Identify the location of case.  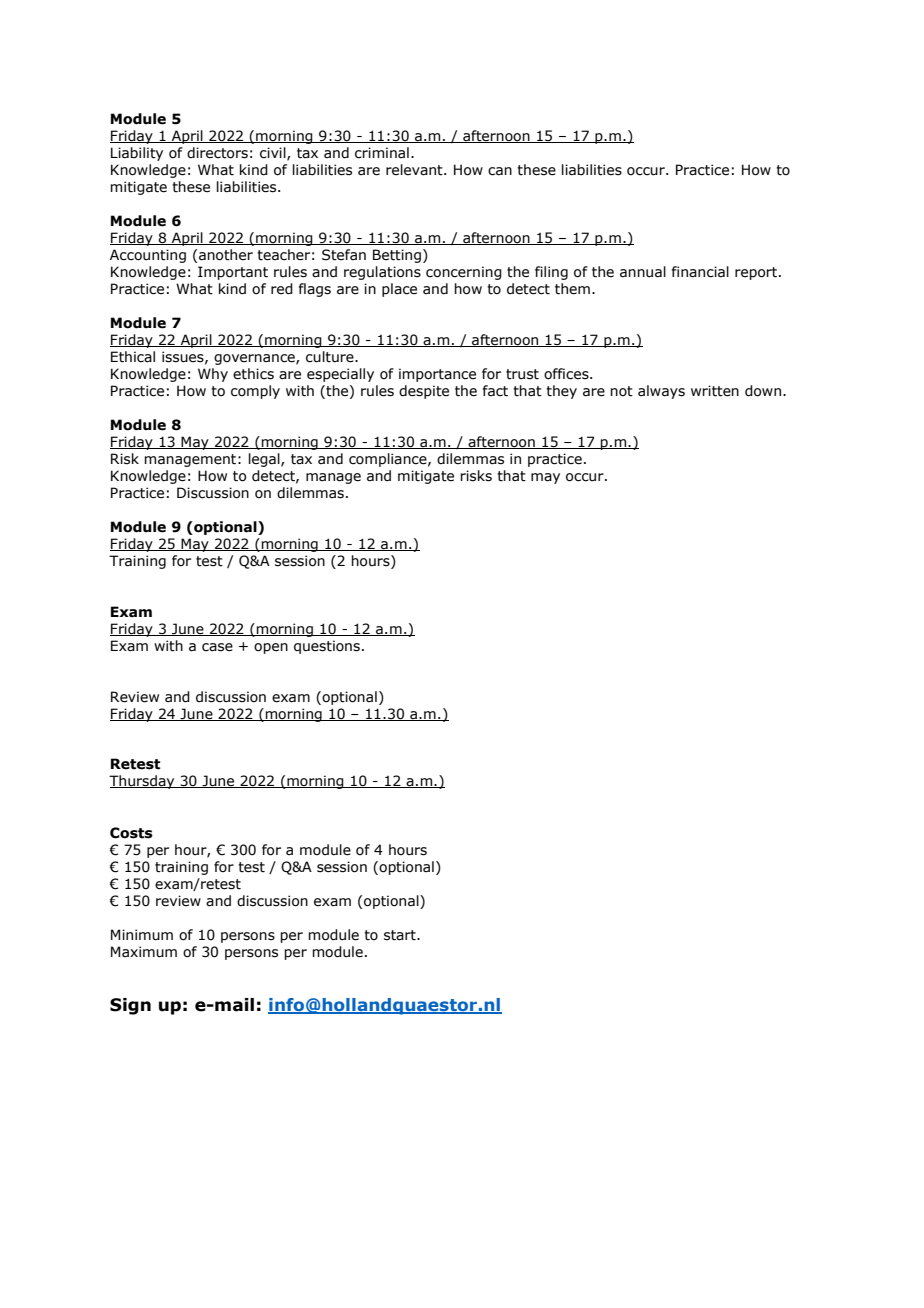
(217, 647).
